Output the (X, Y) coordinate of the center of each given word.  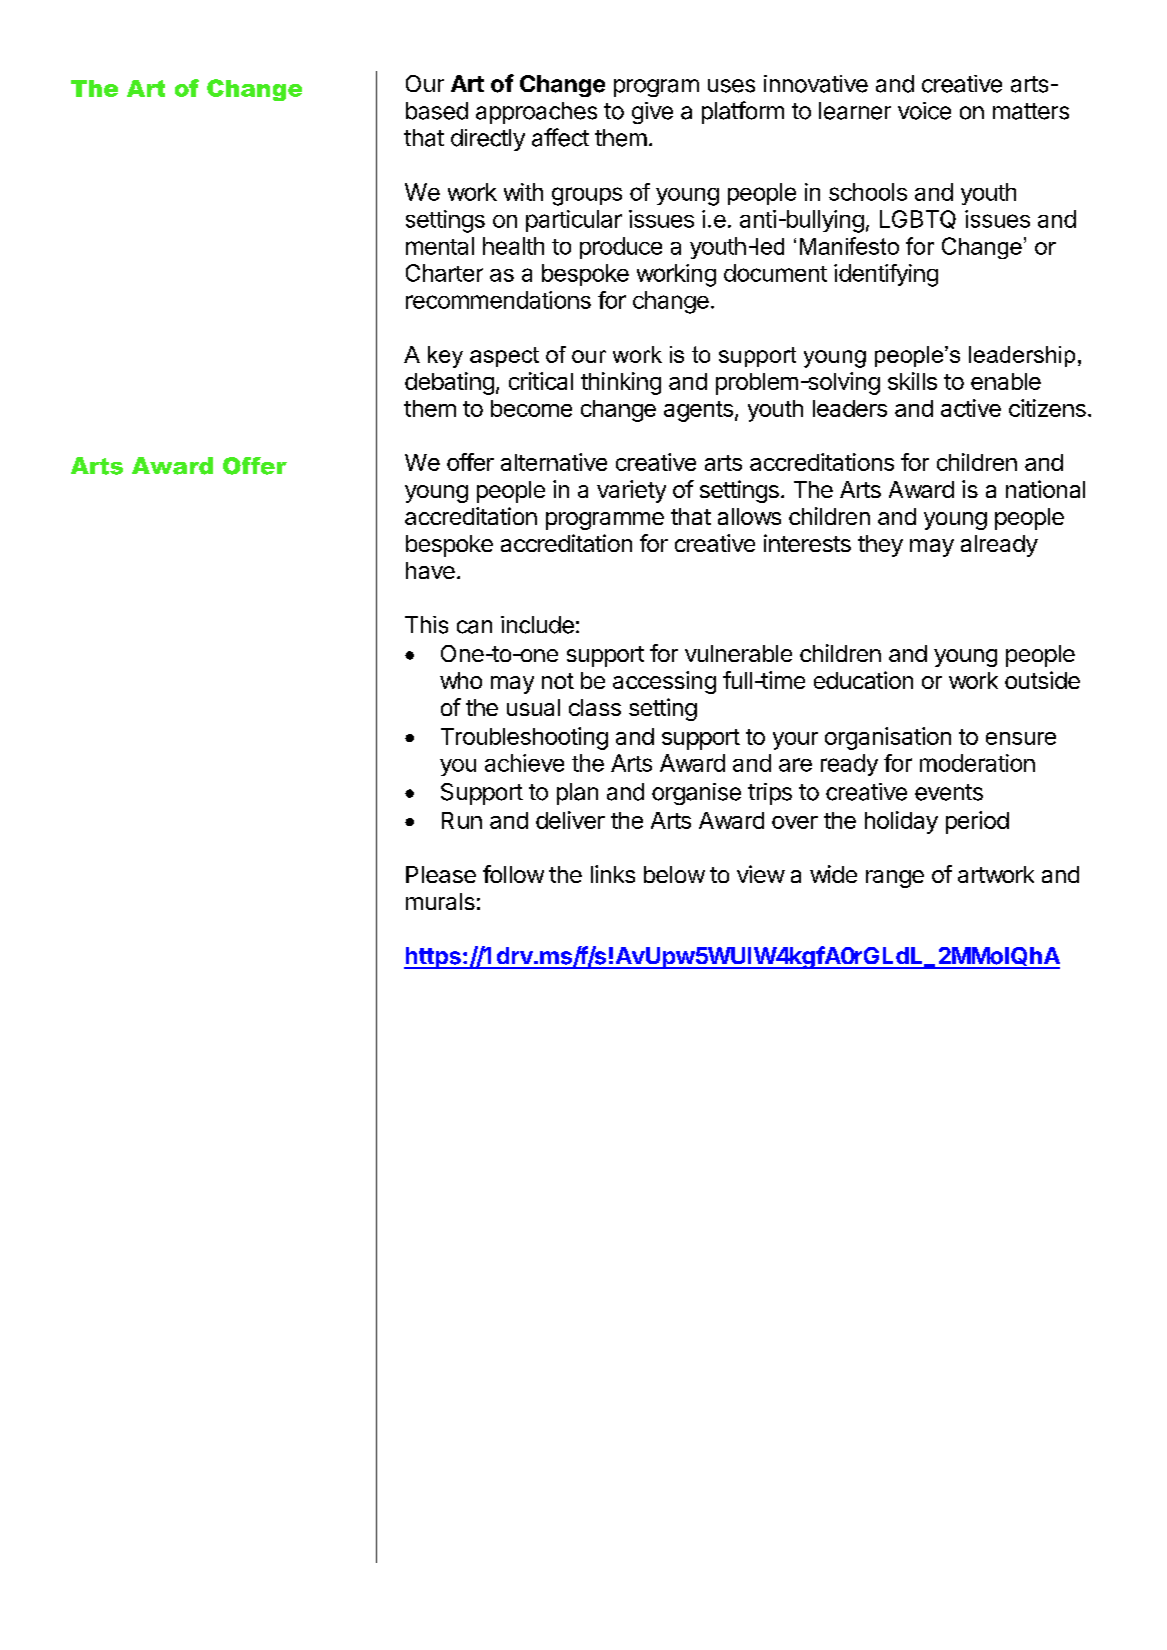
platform (743, 112)
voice (924, 111)
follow (513, 874)
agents (698, 411)
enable (1006, 381)
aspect (504, 357)
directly (488, 140)
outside (1042, 680)
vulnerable (738, 653)
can (474, 627)
